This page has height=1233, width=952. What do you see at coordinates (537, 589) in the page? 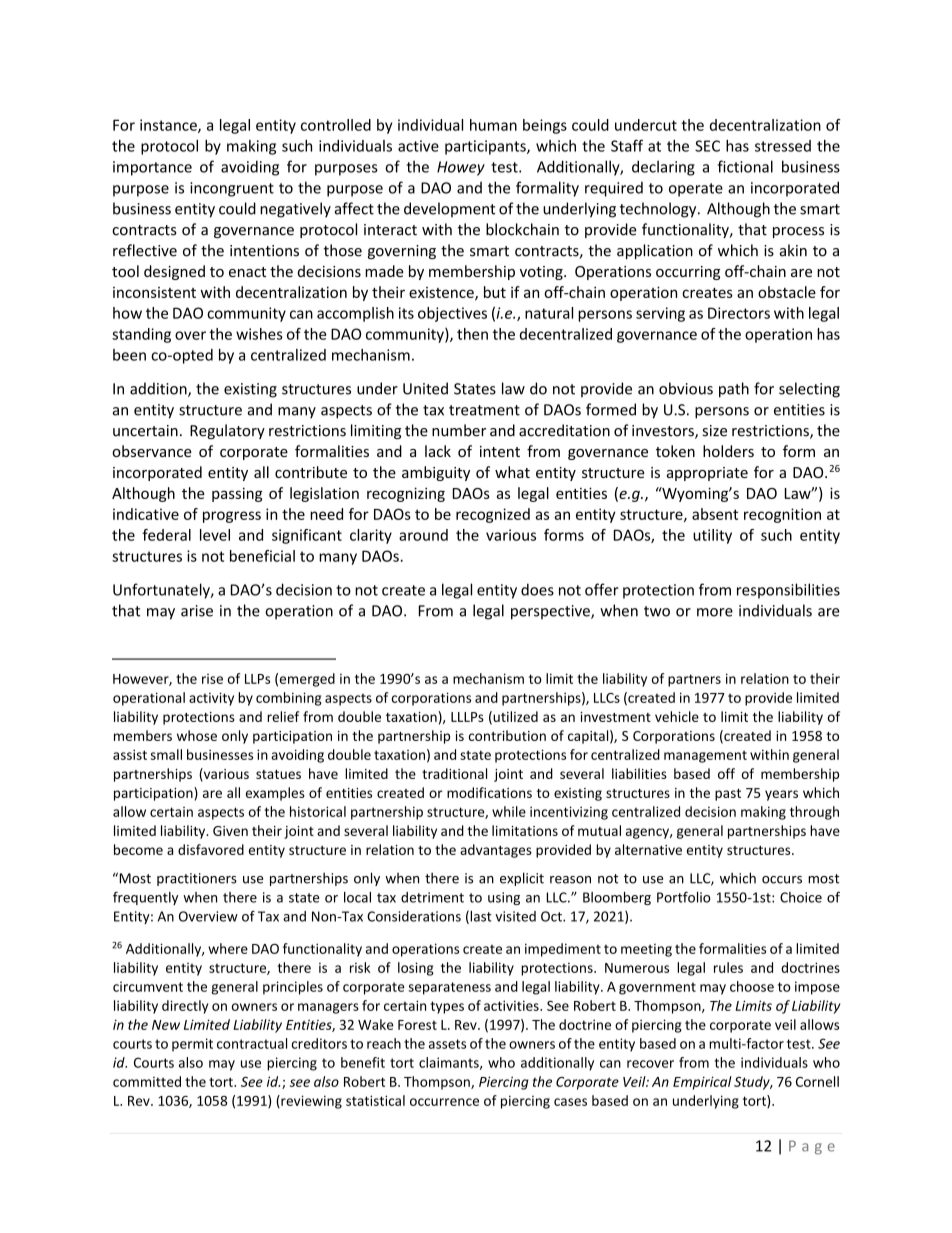
I see `does` at bounding box center [537, 589].
